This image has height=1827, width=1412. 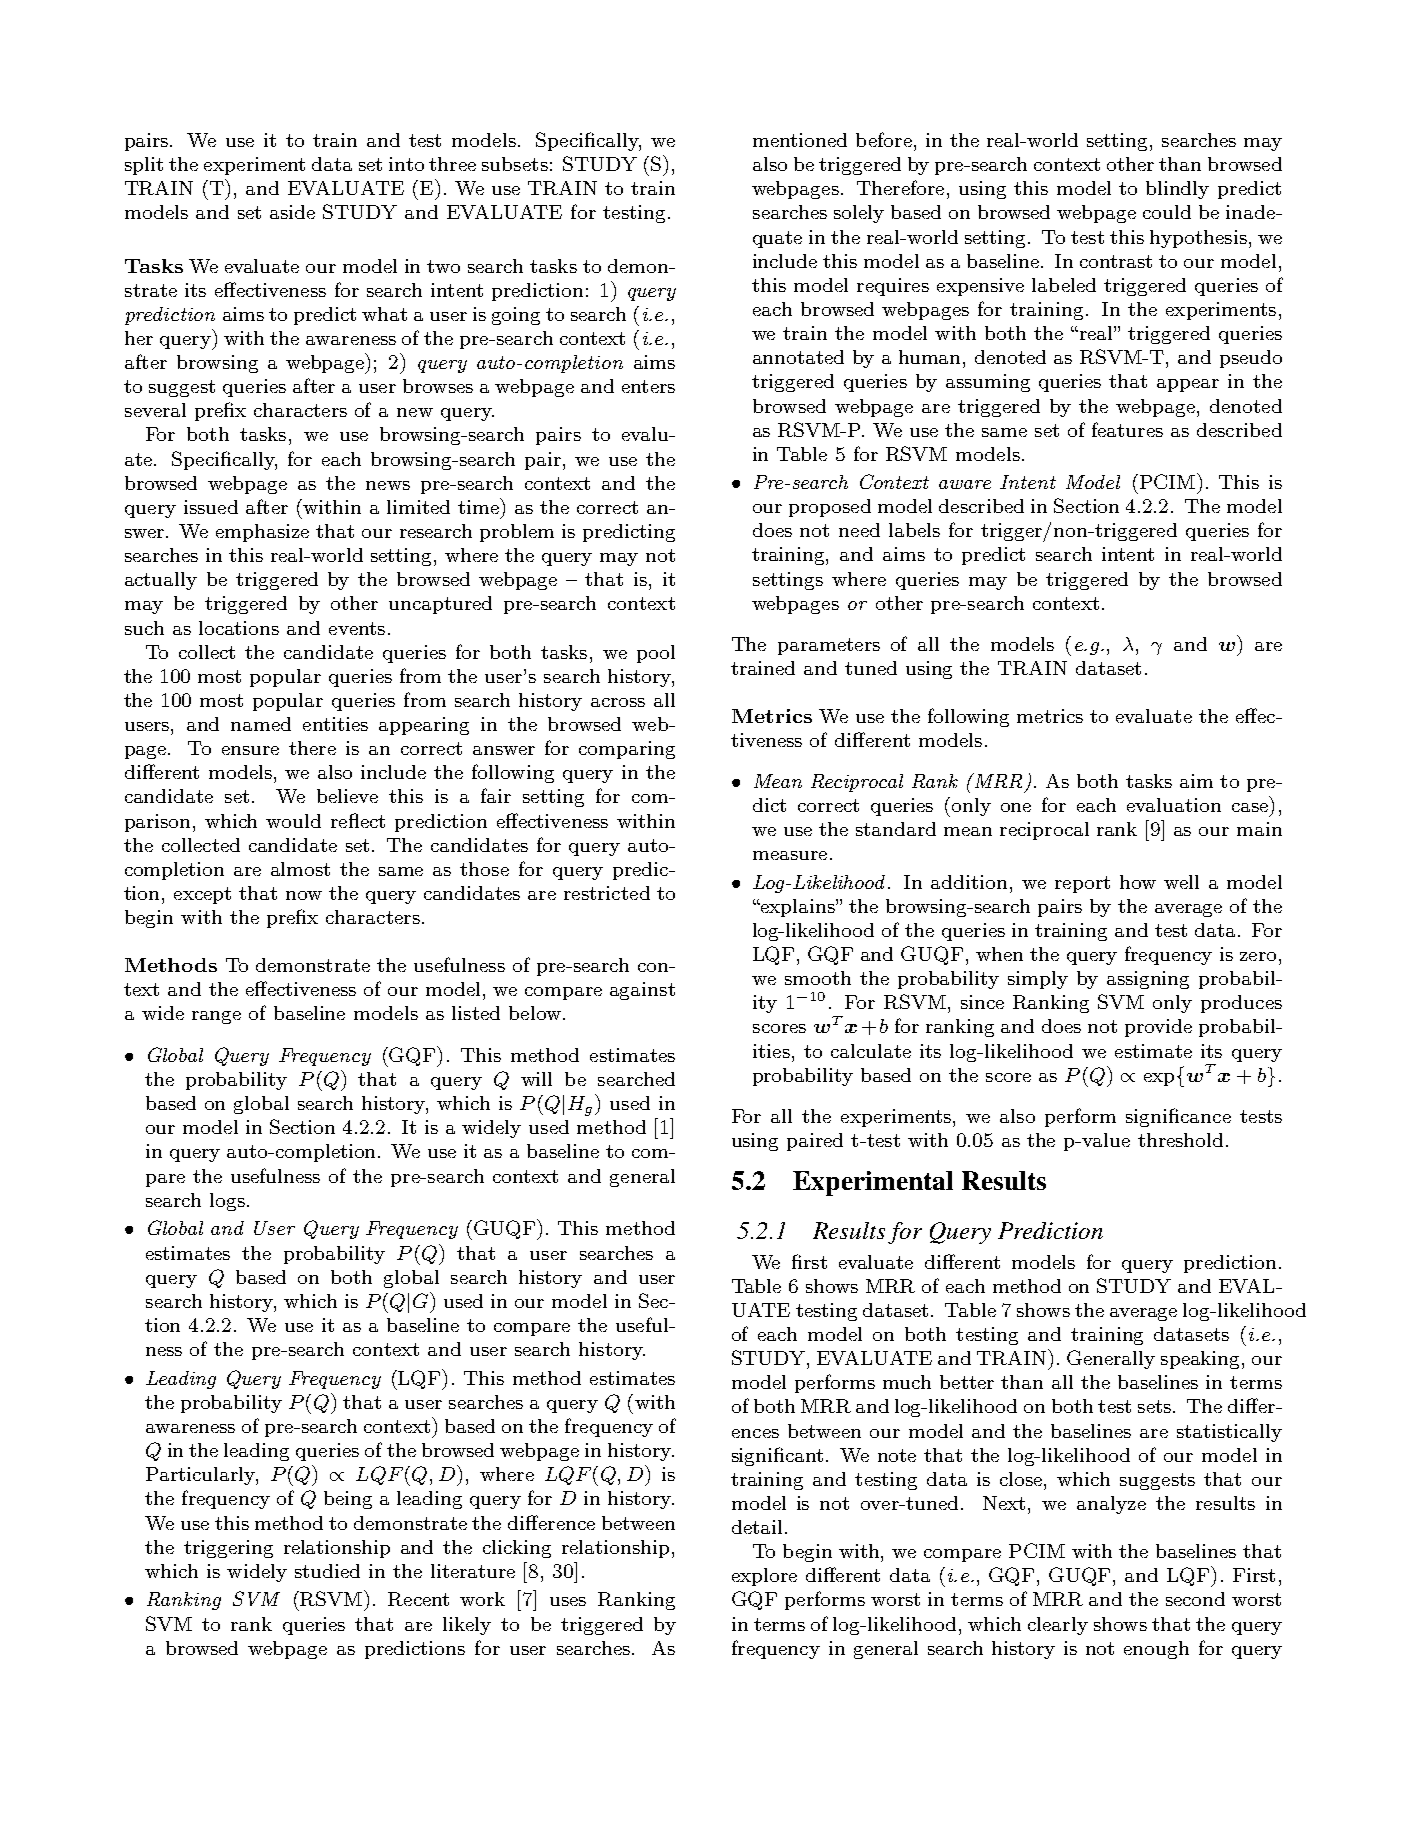 I want to click on explore, so click(x=764, y=1577).
